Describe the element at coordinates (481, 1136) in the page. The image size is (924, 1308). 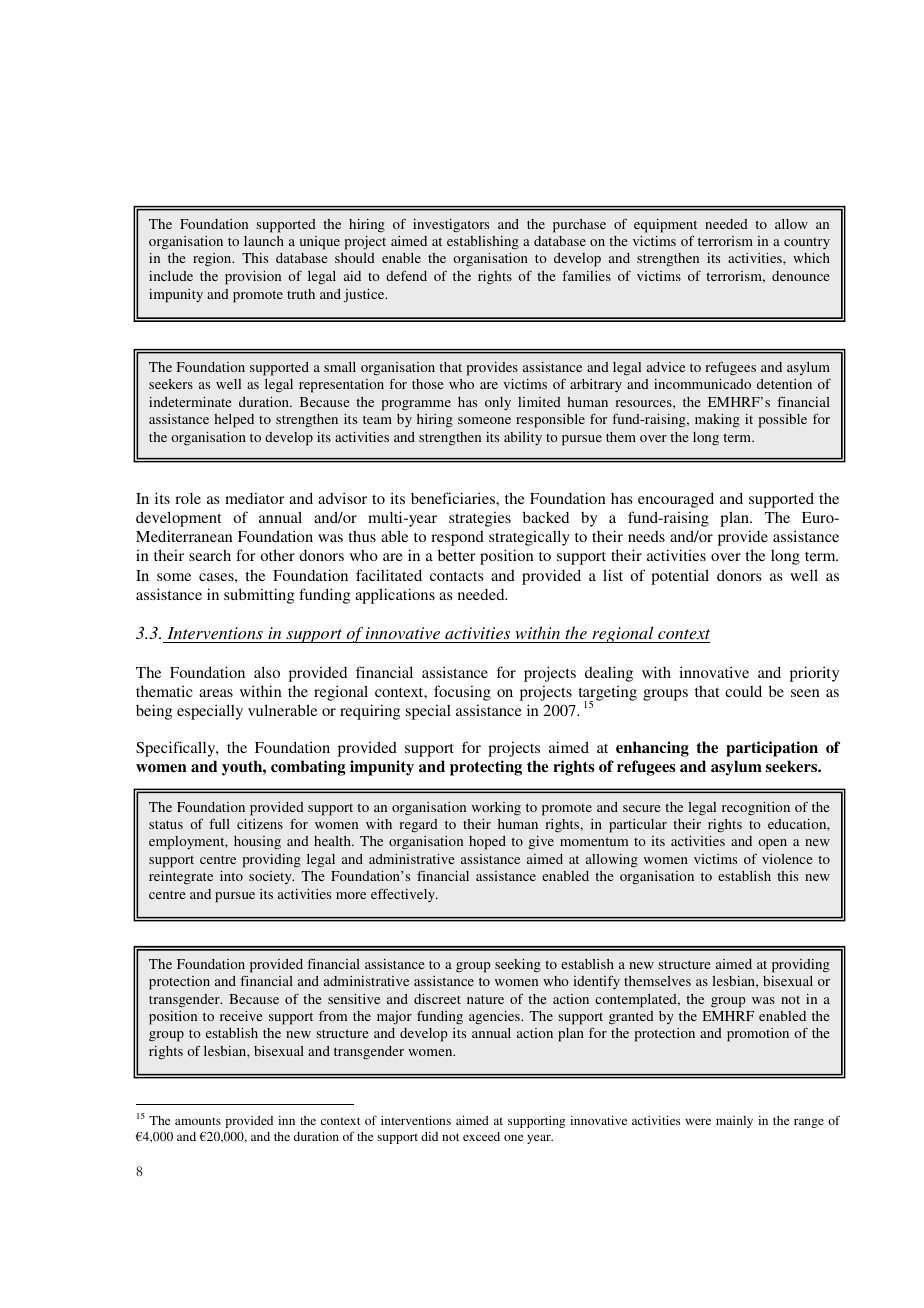
I see `exceed` at that location.
